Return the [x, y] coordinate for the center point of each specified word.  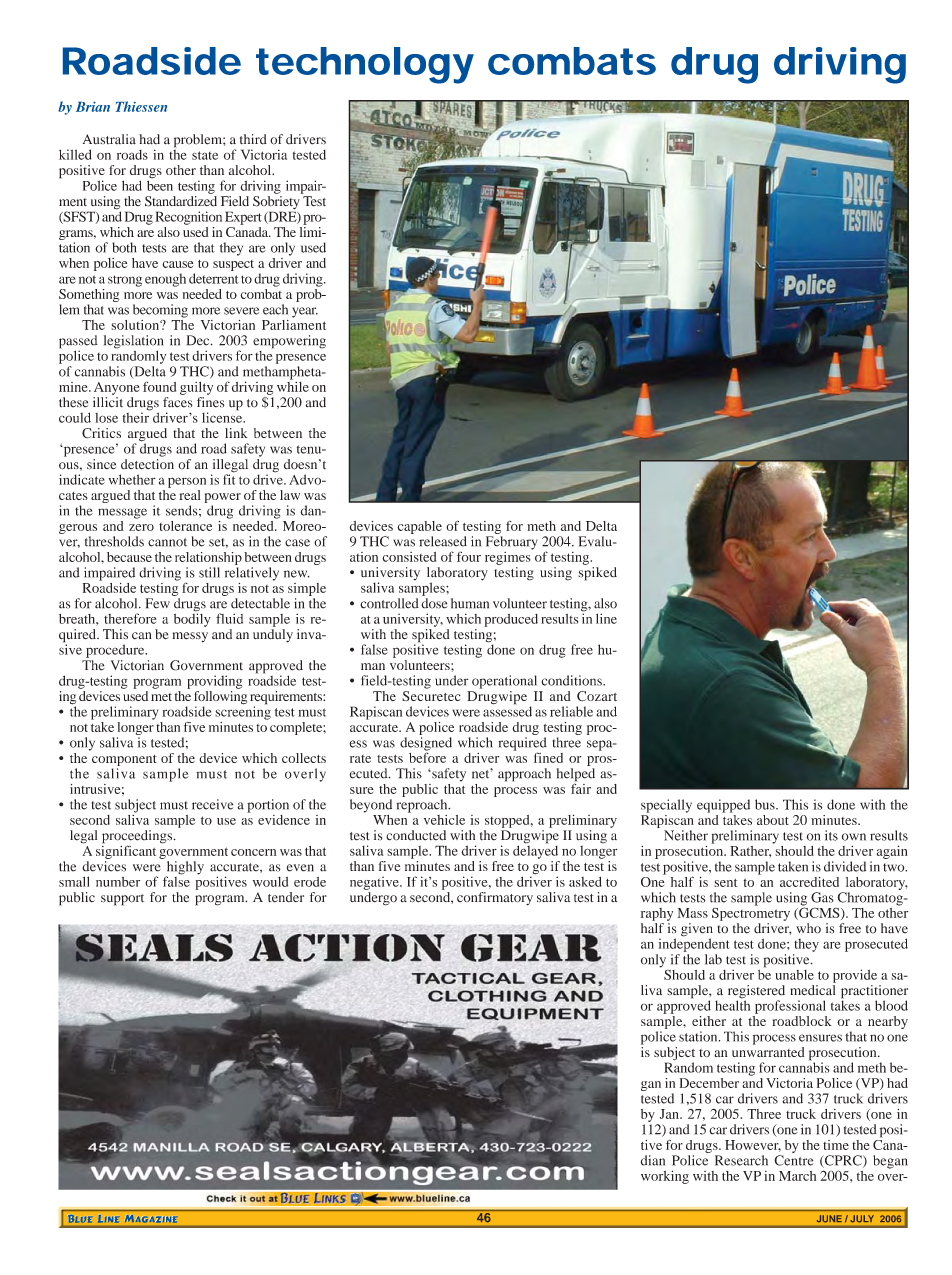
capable [419, 527]
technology [364, 65]
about [773, 820]
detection [147, 464]
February [512, 543]
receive [212, 804]
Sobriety [276, 204]
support [122, 900]
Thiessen [141, 106]
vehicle [444, 820]
